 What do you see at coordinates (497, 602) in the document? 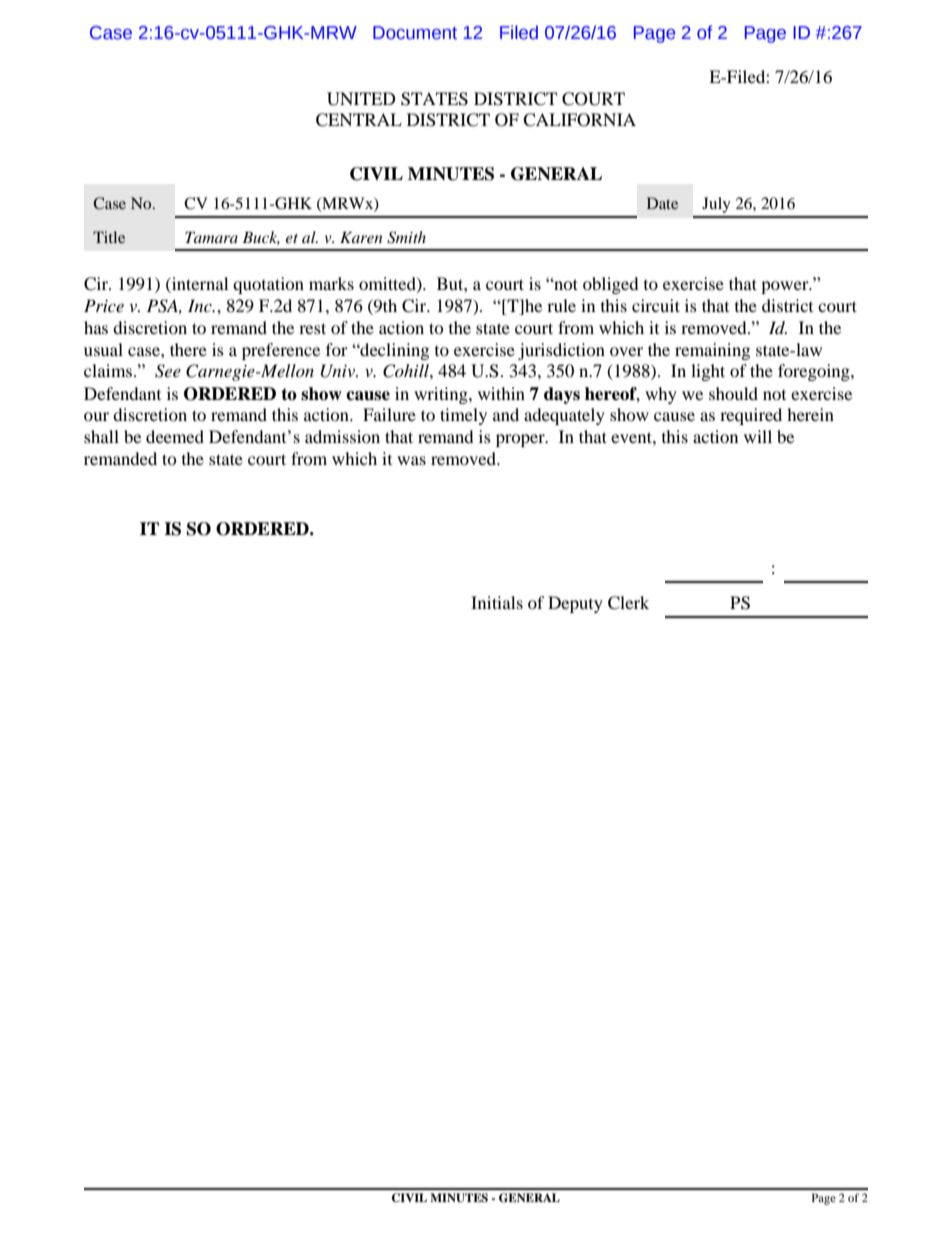
I see `Initials` at bounding box center [497, 602].
